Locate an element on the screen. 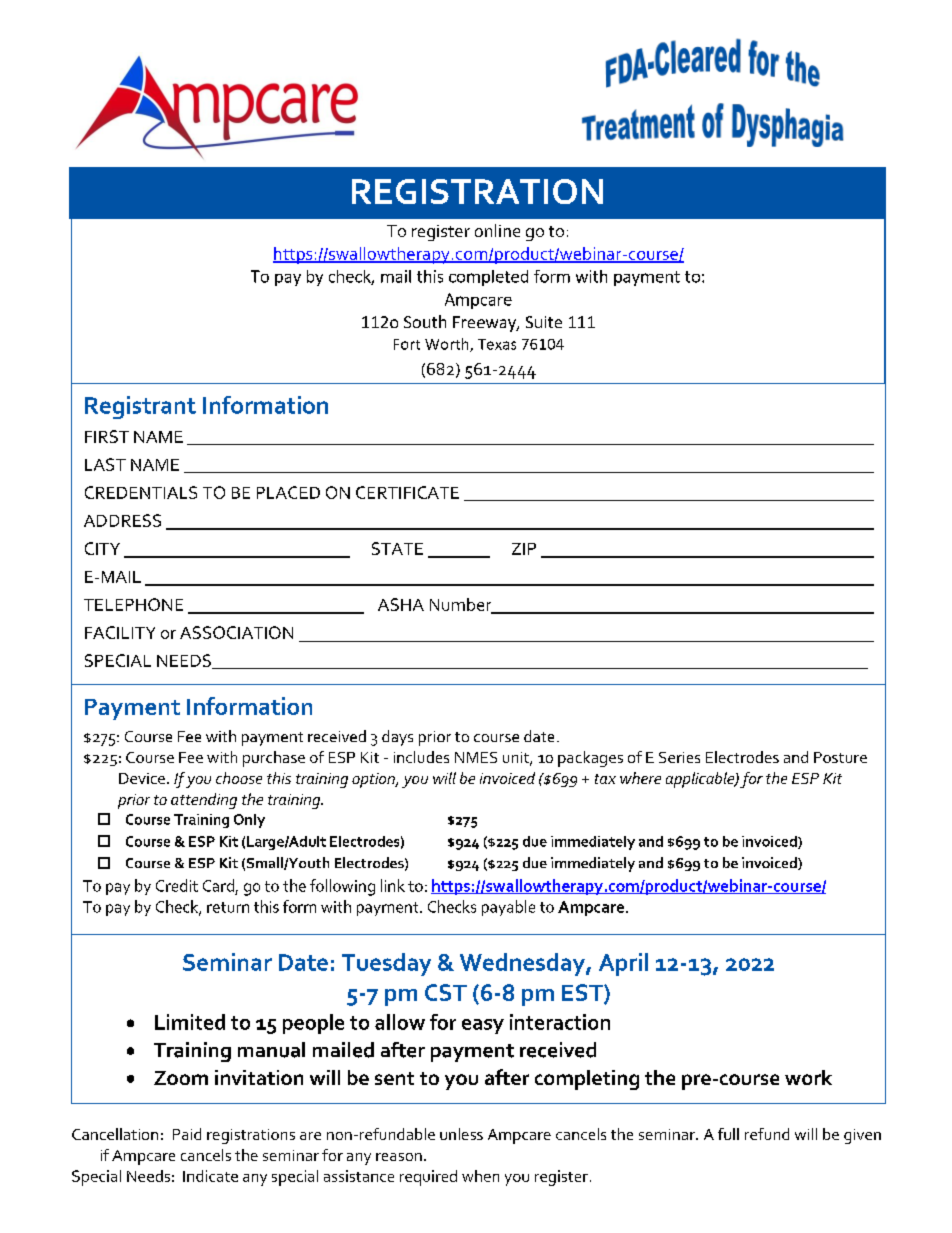 Image resolution: width=952 pixels, height=1233 pixels. days is located at coordinates (397, 738).
